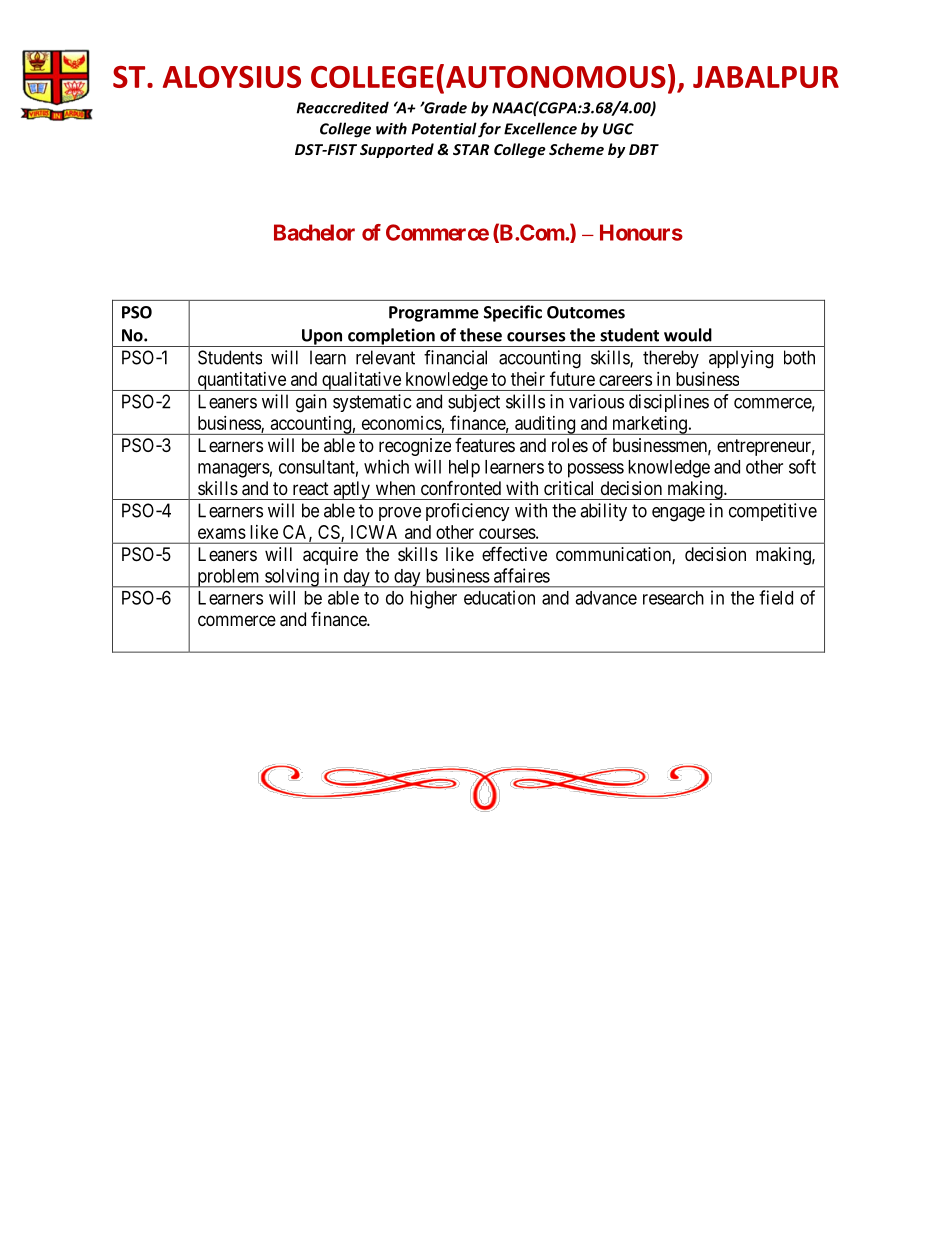 The width and height of the document is (952, 1233). I want to click on for, so click(489, 130).
